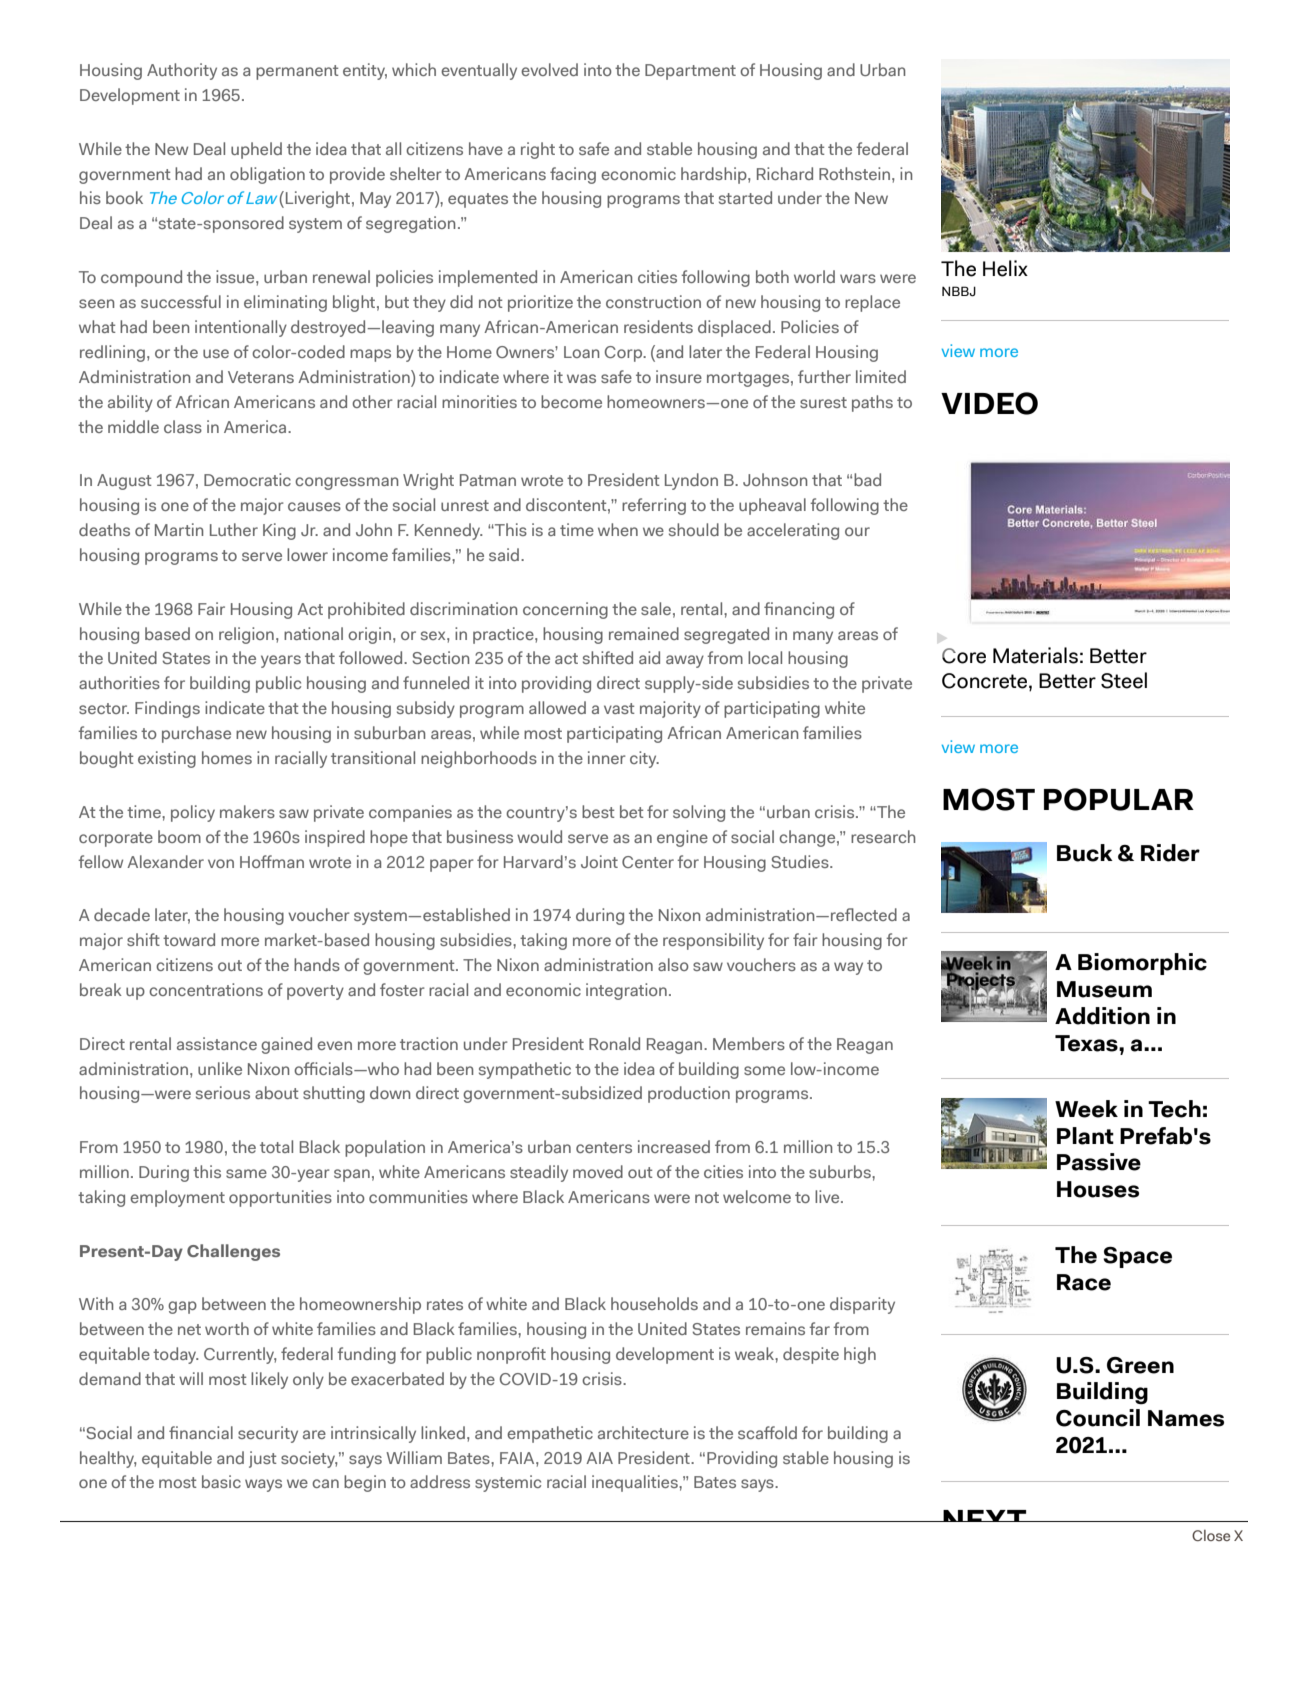  I want to click on Rothstein, so click(856, 173).
